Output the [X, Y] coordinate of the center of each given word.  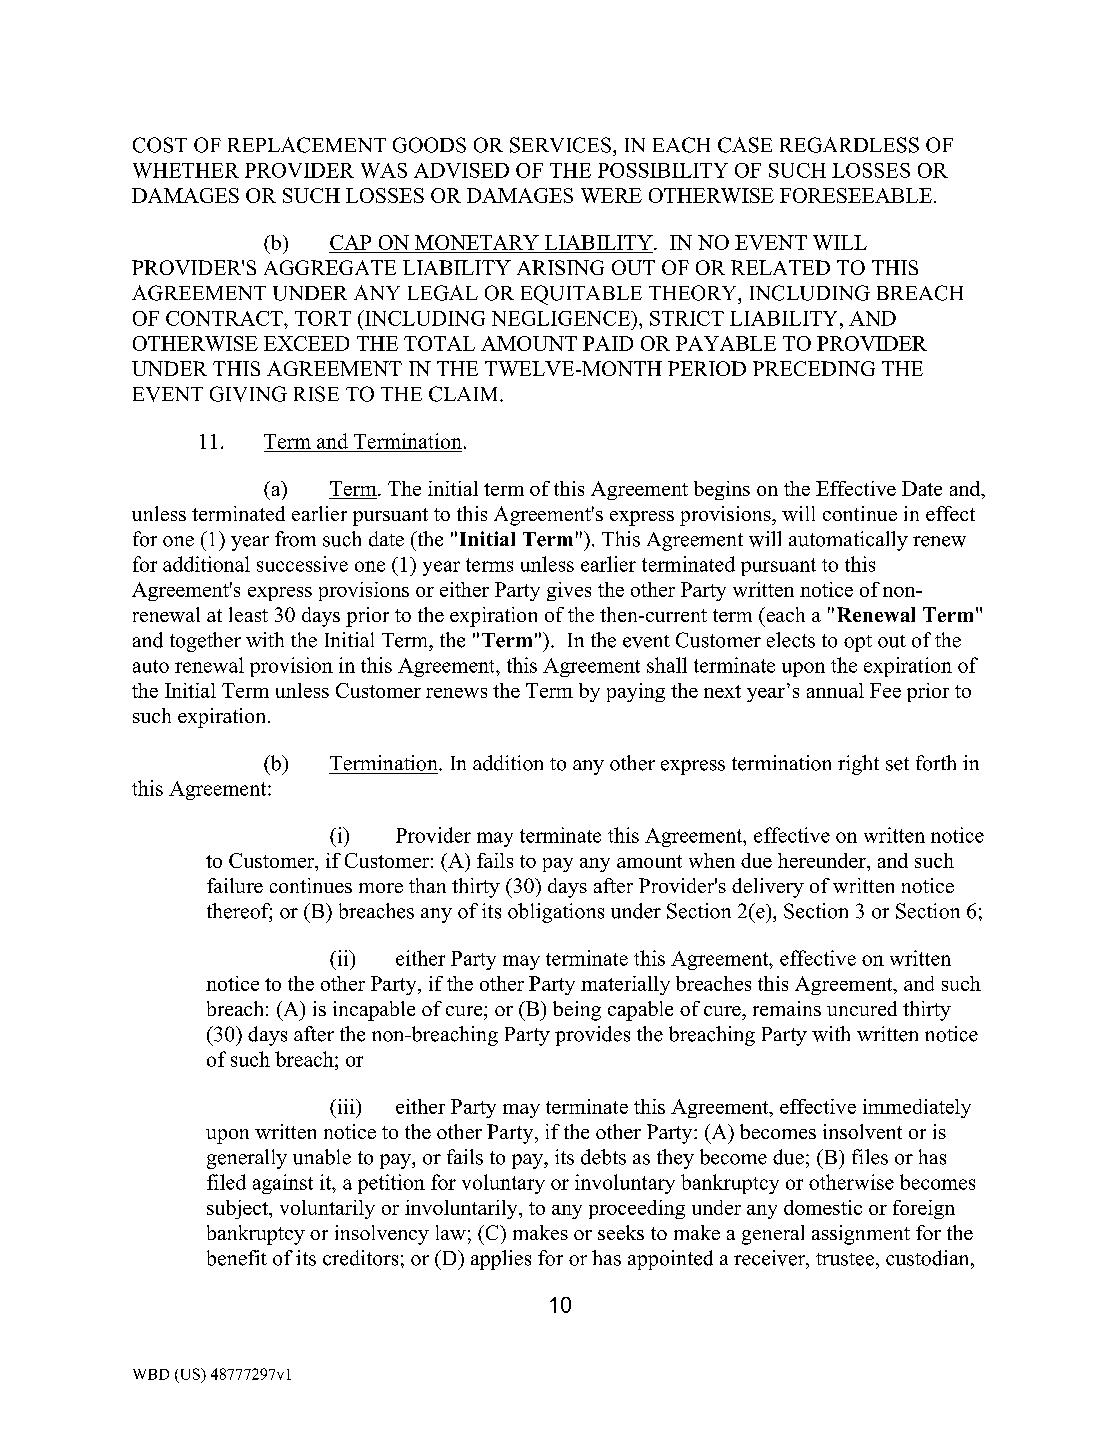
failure [235, 885]
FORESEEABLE [856, 195]
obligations [556, 913]
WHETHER [186, 170]
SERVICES [560, 145]
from [295, 539]
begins [722, 490]
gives [569, 591]
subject [239, 1209]
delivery [768, 888]
